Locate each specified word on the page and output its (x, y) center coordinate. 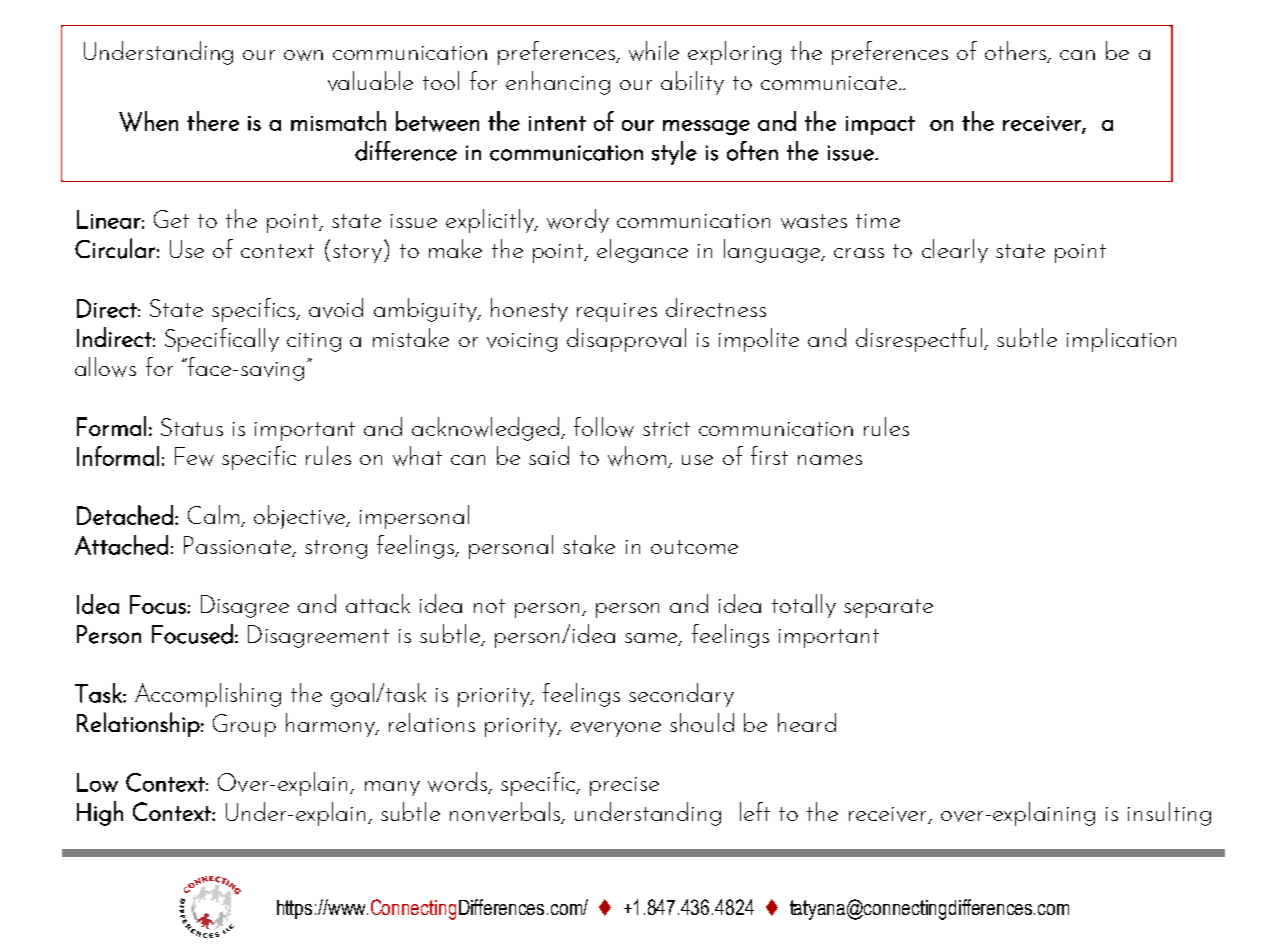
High (100, 813)
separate (888, 608)
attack (378, 603)
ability (692, 83)
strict (666, 429)
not (489, 606)
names (830, 460)
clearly (955, 251)
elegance (642, 251)
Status (192, 427)
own (303, 55)
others (1017, 52)
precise (624, 786)
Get (171, 219)
